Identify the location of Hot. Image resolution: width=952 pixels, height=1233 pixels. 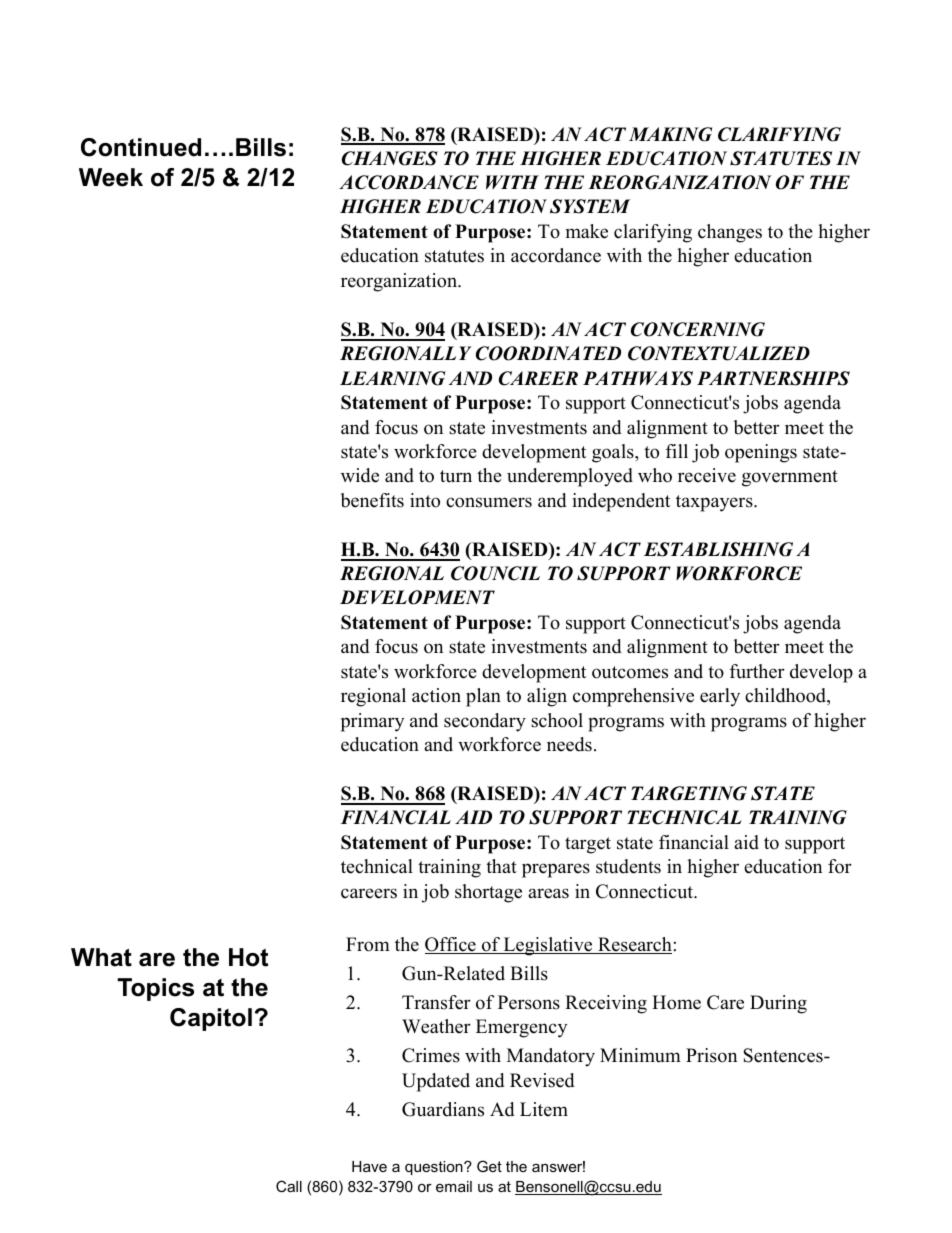
(248, 957).
